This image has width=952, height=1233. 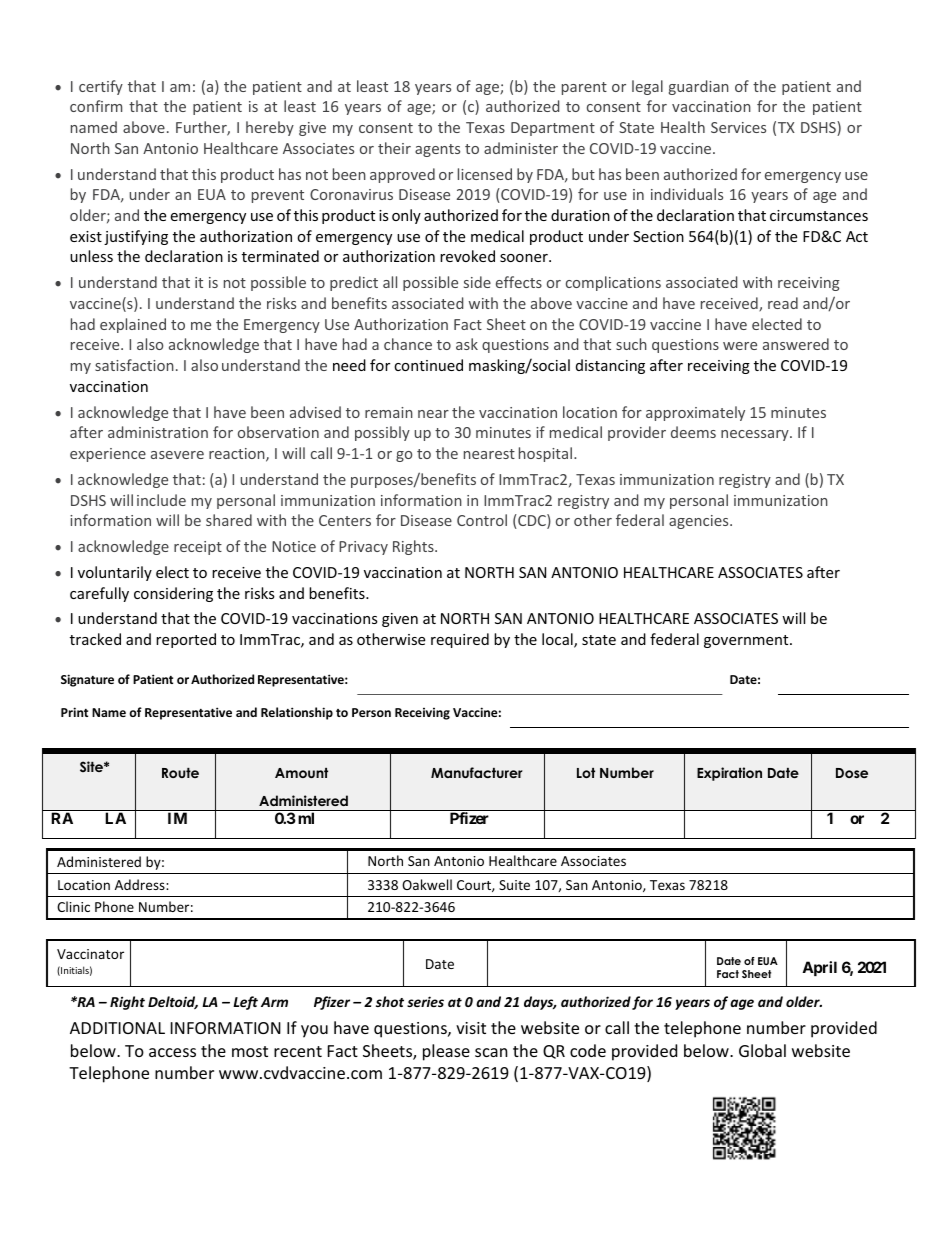 I want to click on agents, so click(x=437, y=150).
